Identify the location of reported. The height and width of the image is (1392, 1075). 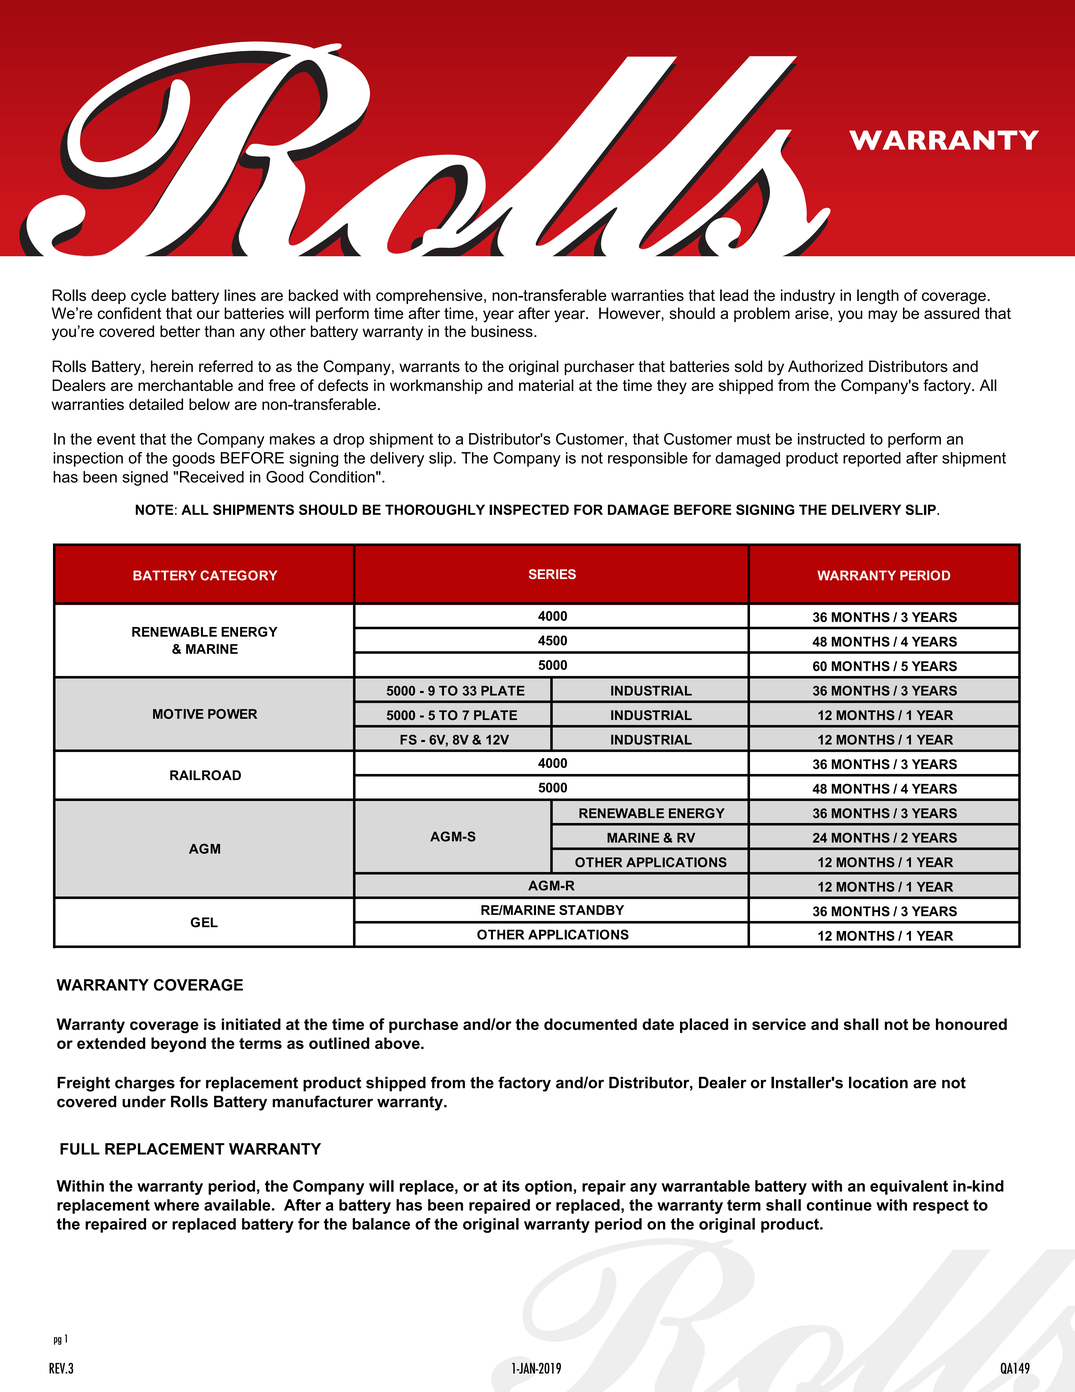
(872, 459).
